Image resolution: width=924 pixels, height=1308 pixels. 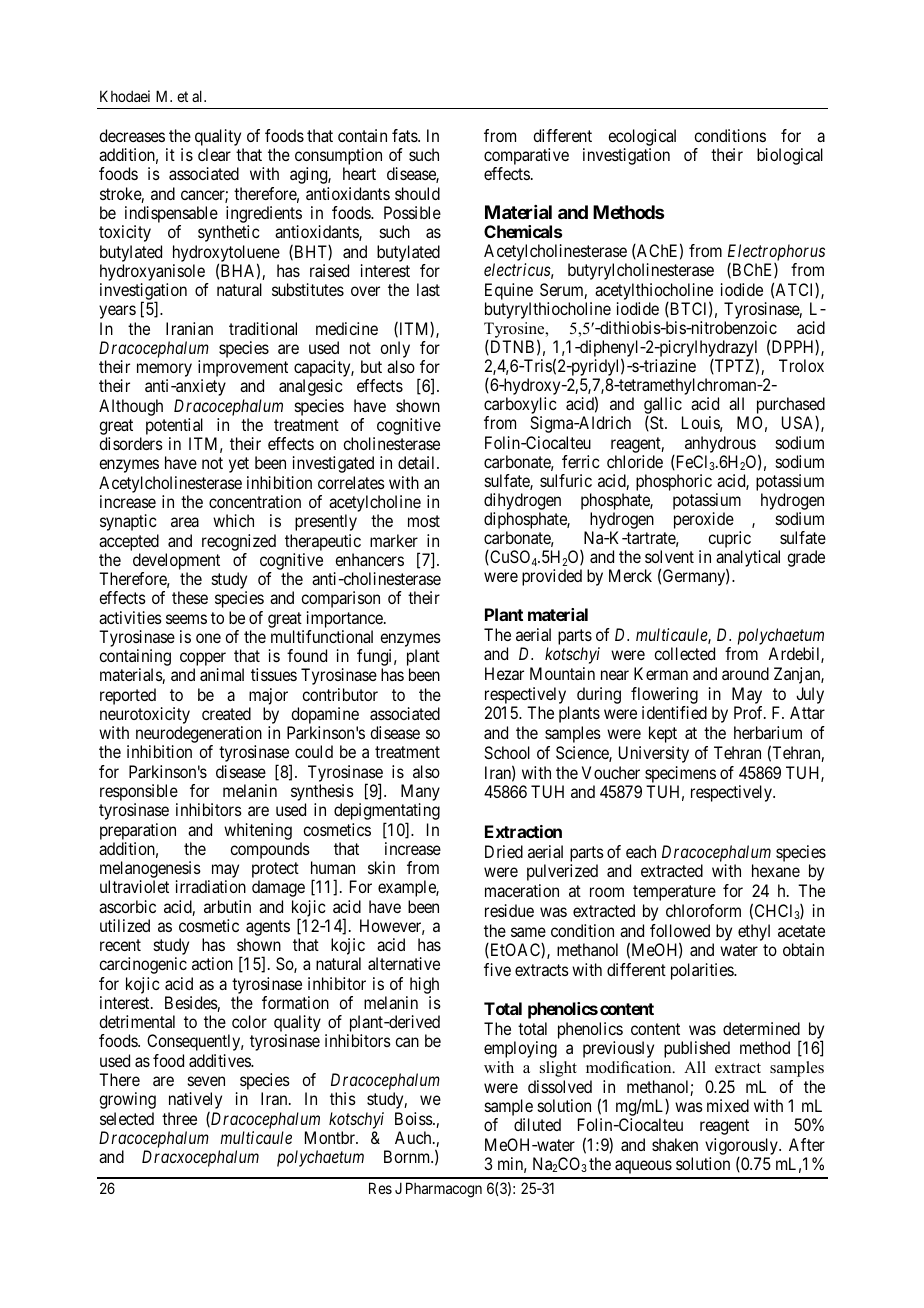 I want to click on chloroform, so click(x=703, y=910).
